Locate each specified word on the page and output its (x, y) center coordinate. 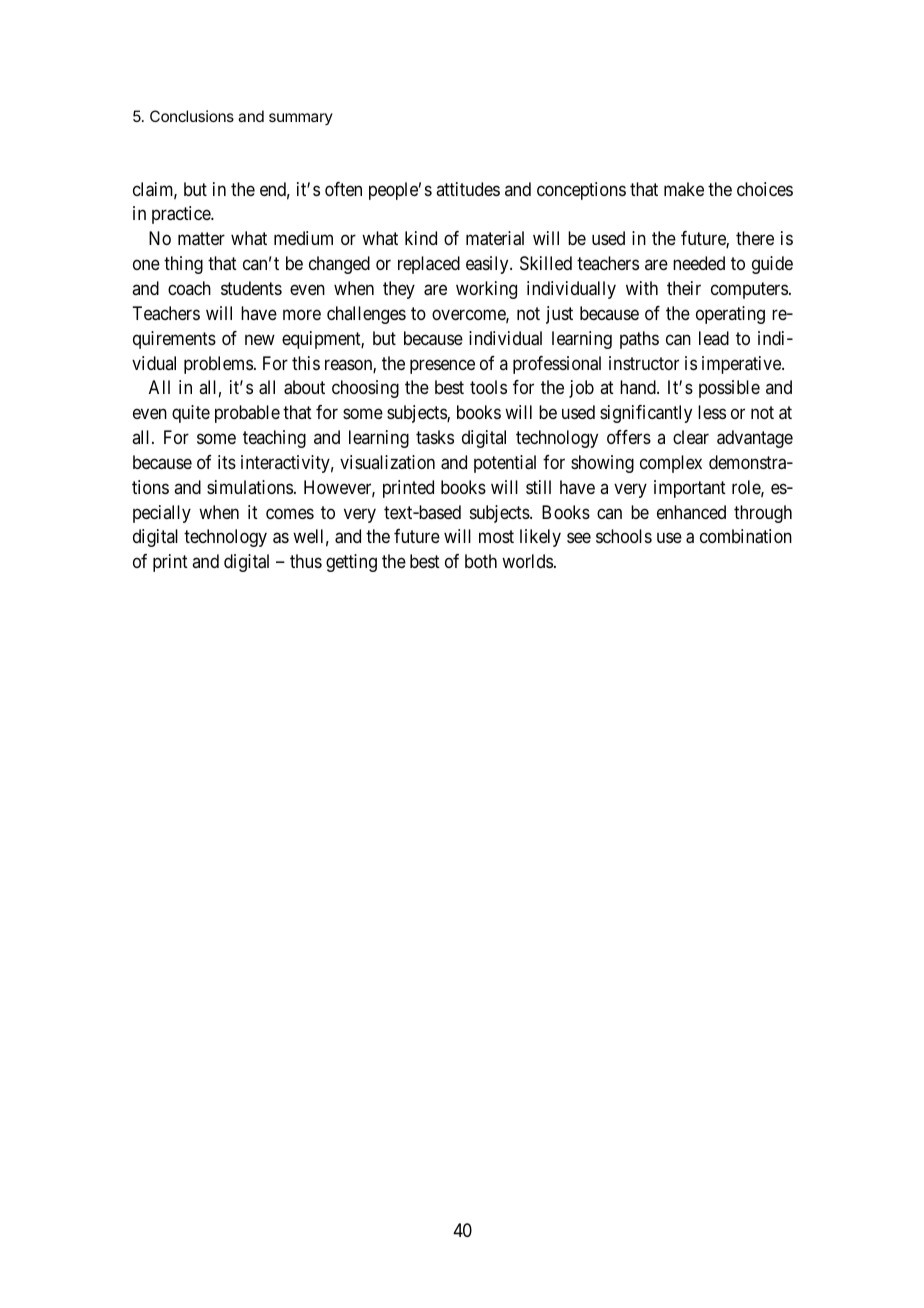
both (481, 561)
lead (714, 338)
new (260, 339)
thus (306, 561)
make (684, 189)
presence (442, 366)
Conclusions (192, 116)
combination (746, 536)
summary (301, 119)
